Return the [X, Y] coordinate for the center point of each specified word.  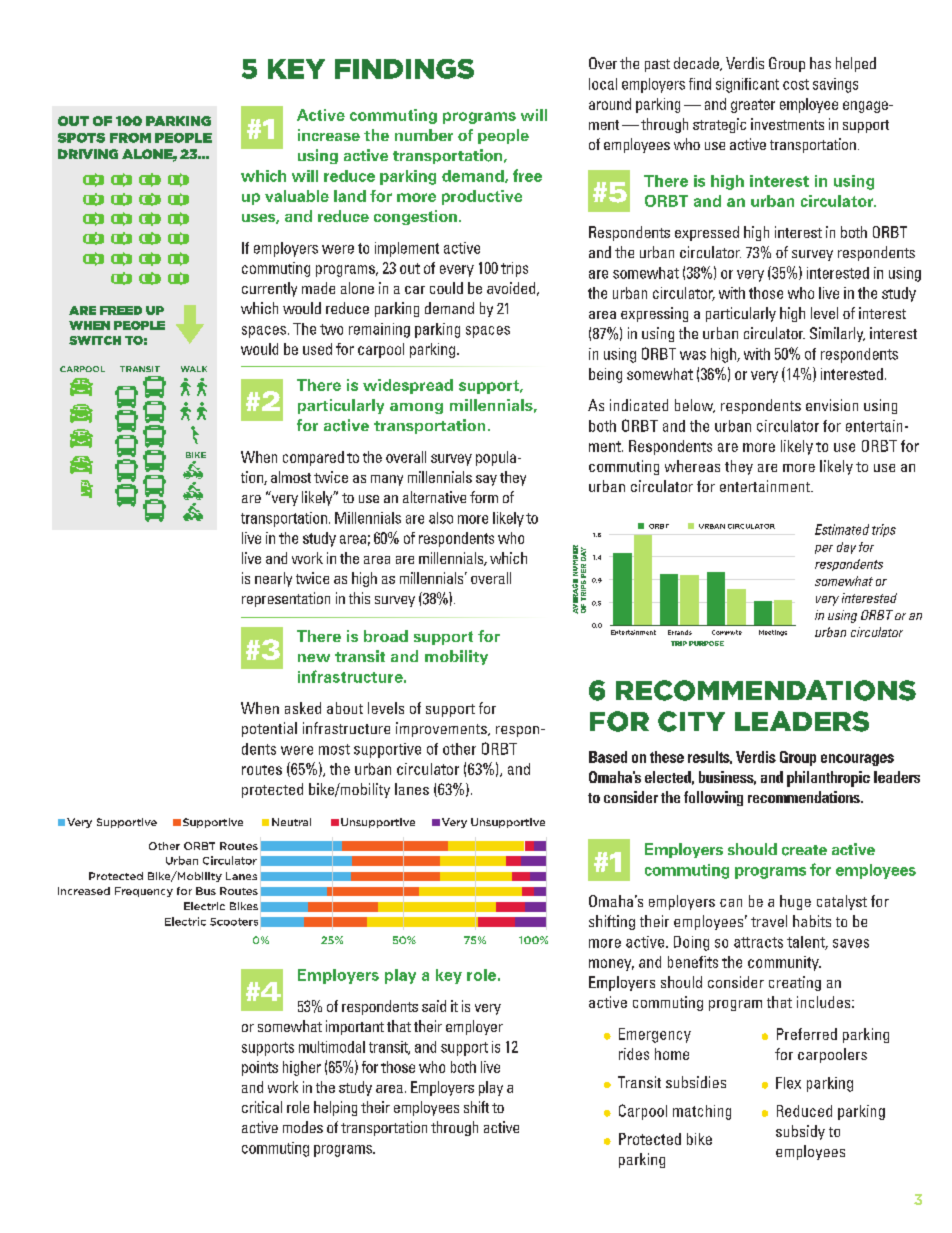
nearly [273, 579]
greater [753, 106]
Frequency [144, 892]
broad [386, 636]
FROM [130, 138]
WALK [194, 369]
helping [335, 1108]
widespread [408, 386]
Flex [788, 1083]
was [693, 355]
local [603, 84]
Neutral [291, 822]
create [804, 850]
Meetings [773, 633]
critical [262, 1107]
